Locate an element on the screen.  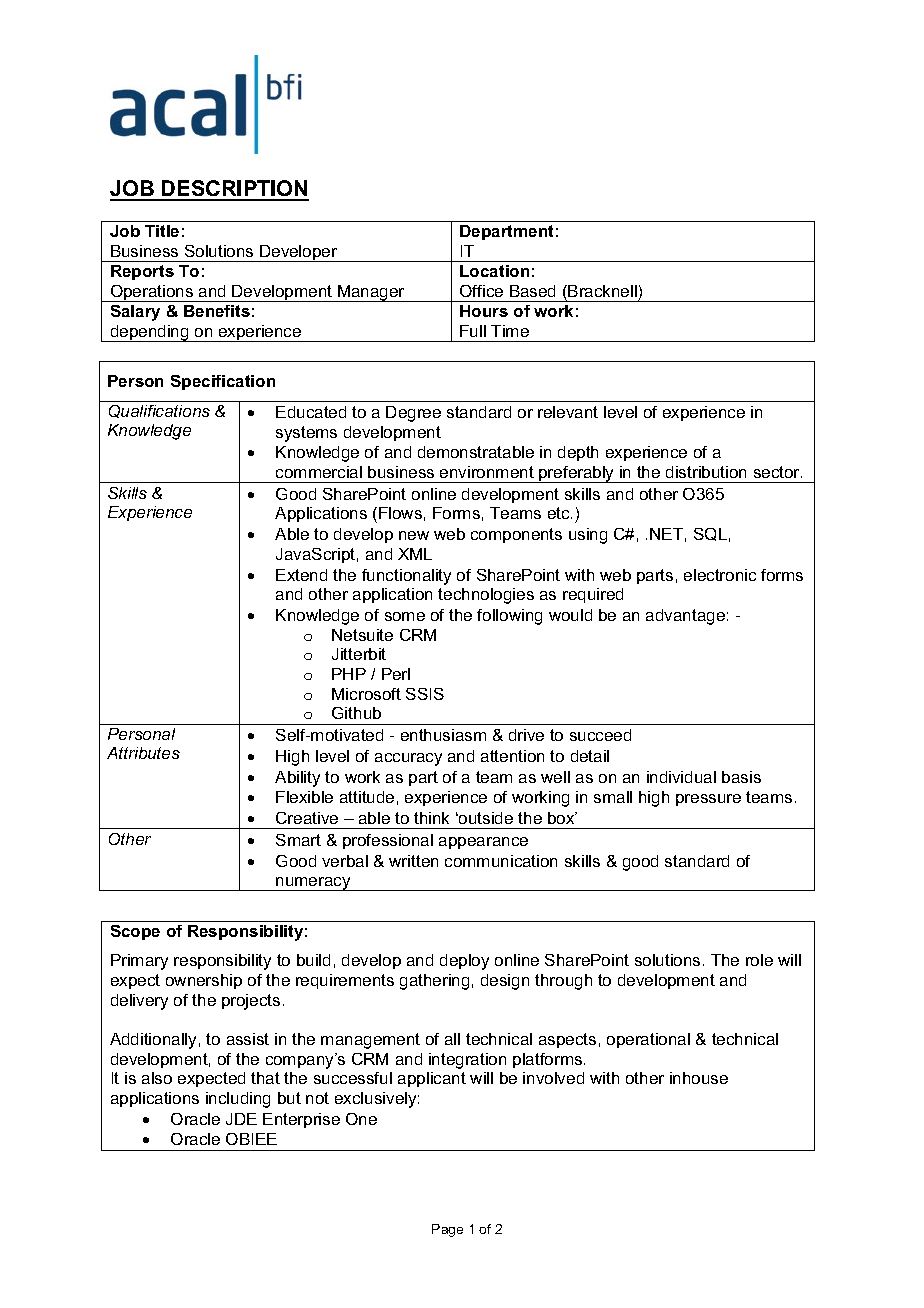
Location is located at coordinates (494, 271).
